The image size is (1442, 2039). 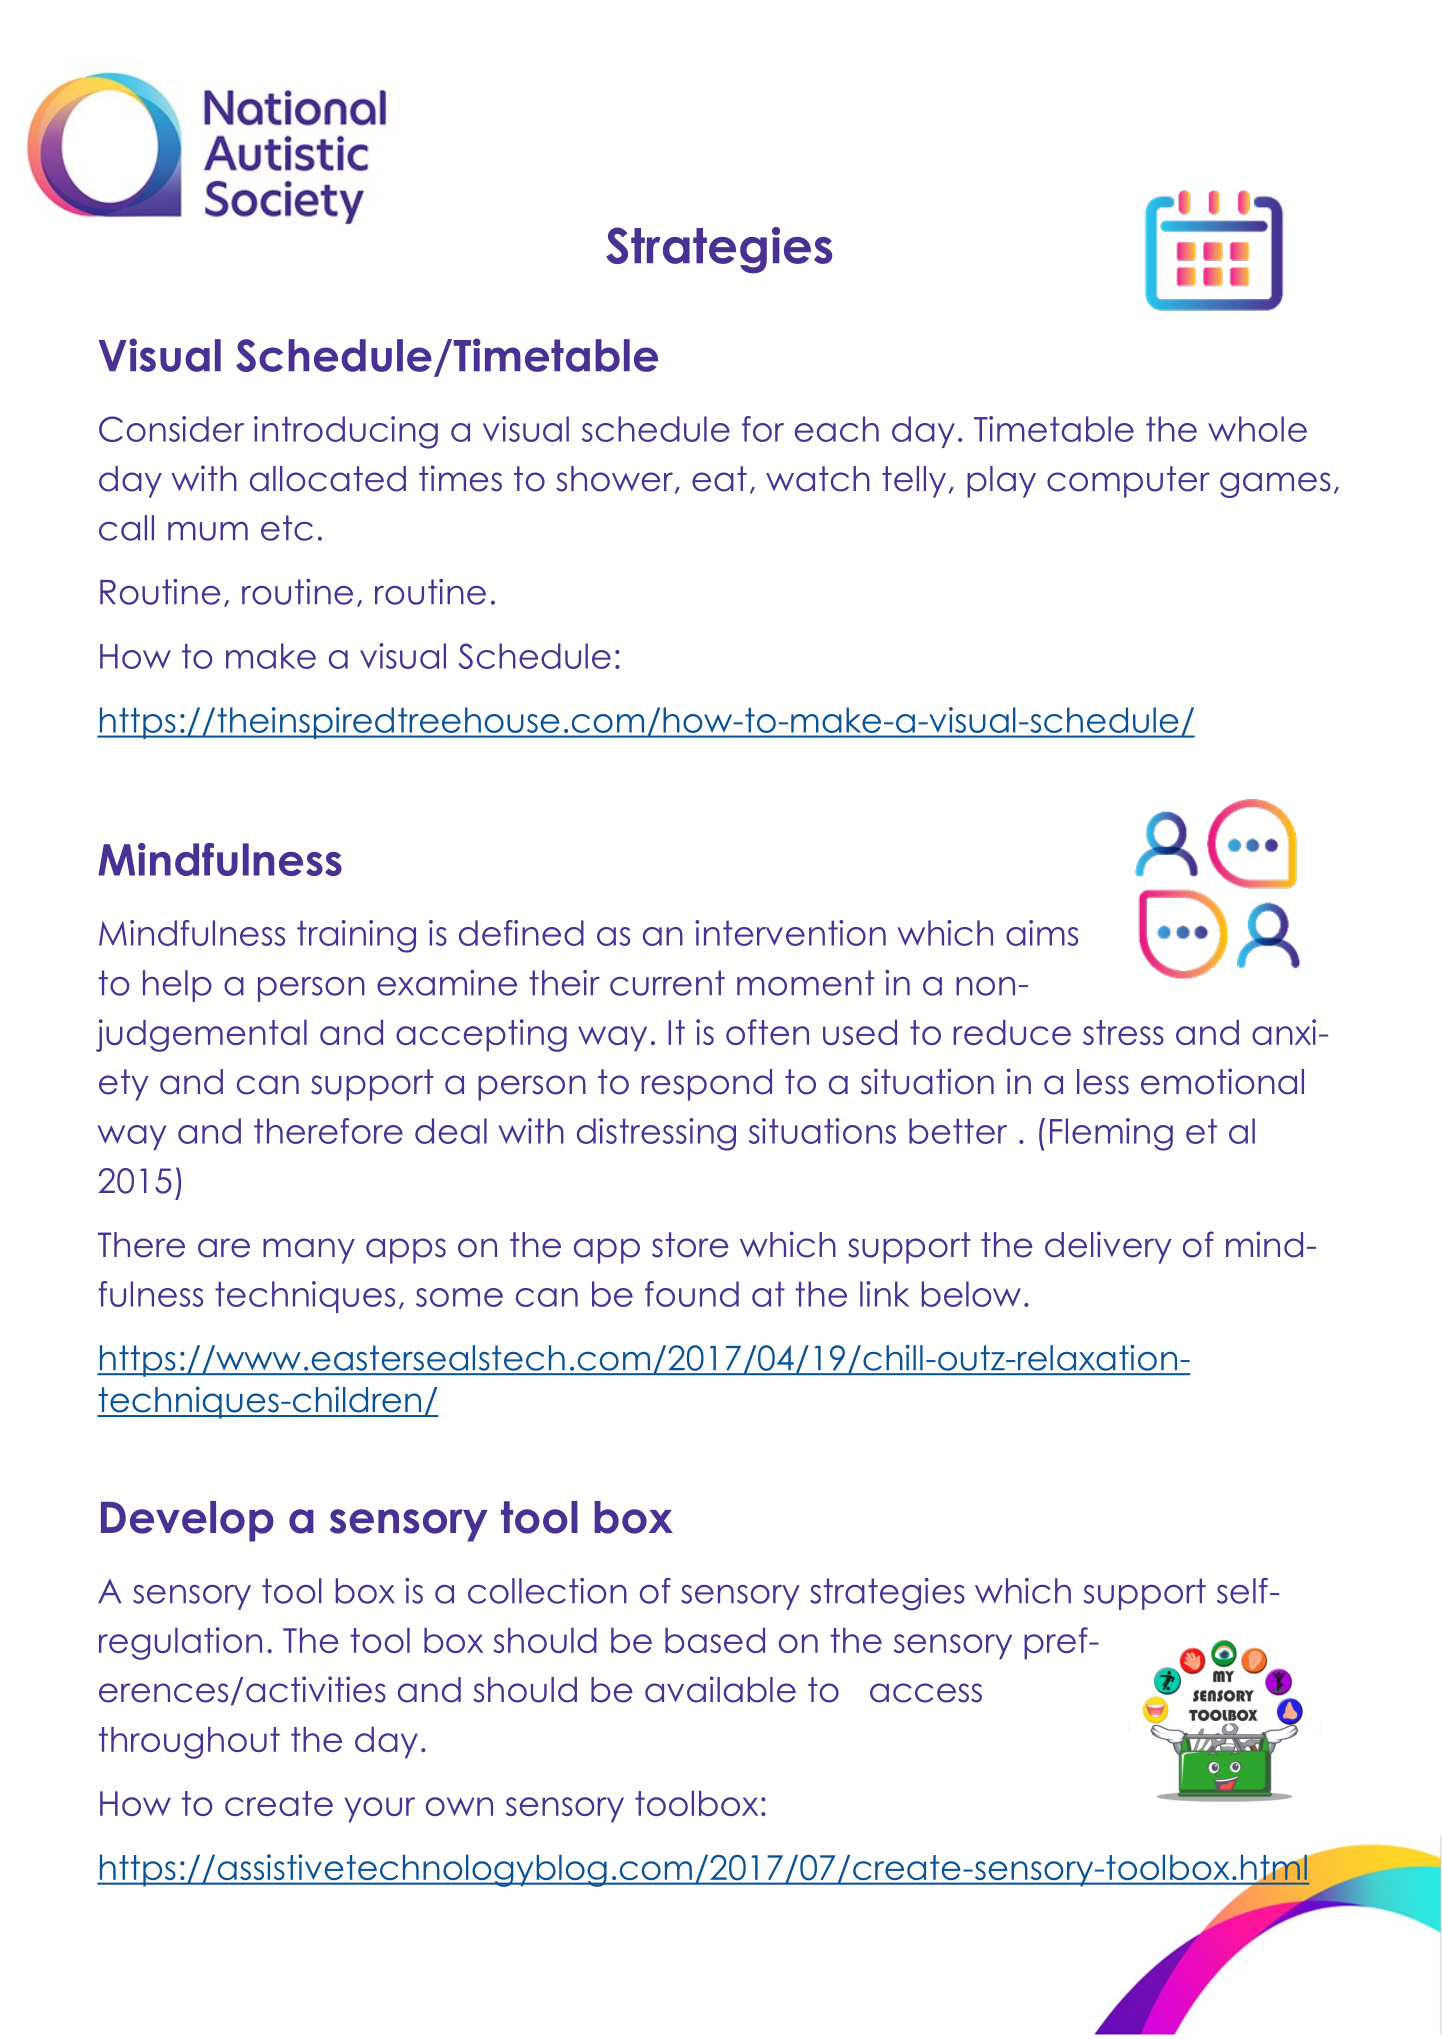 I want to click on found, so click(x=692, y=1294).
